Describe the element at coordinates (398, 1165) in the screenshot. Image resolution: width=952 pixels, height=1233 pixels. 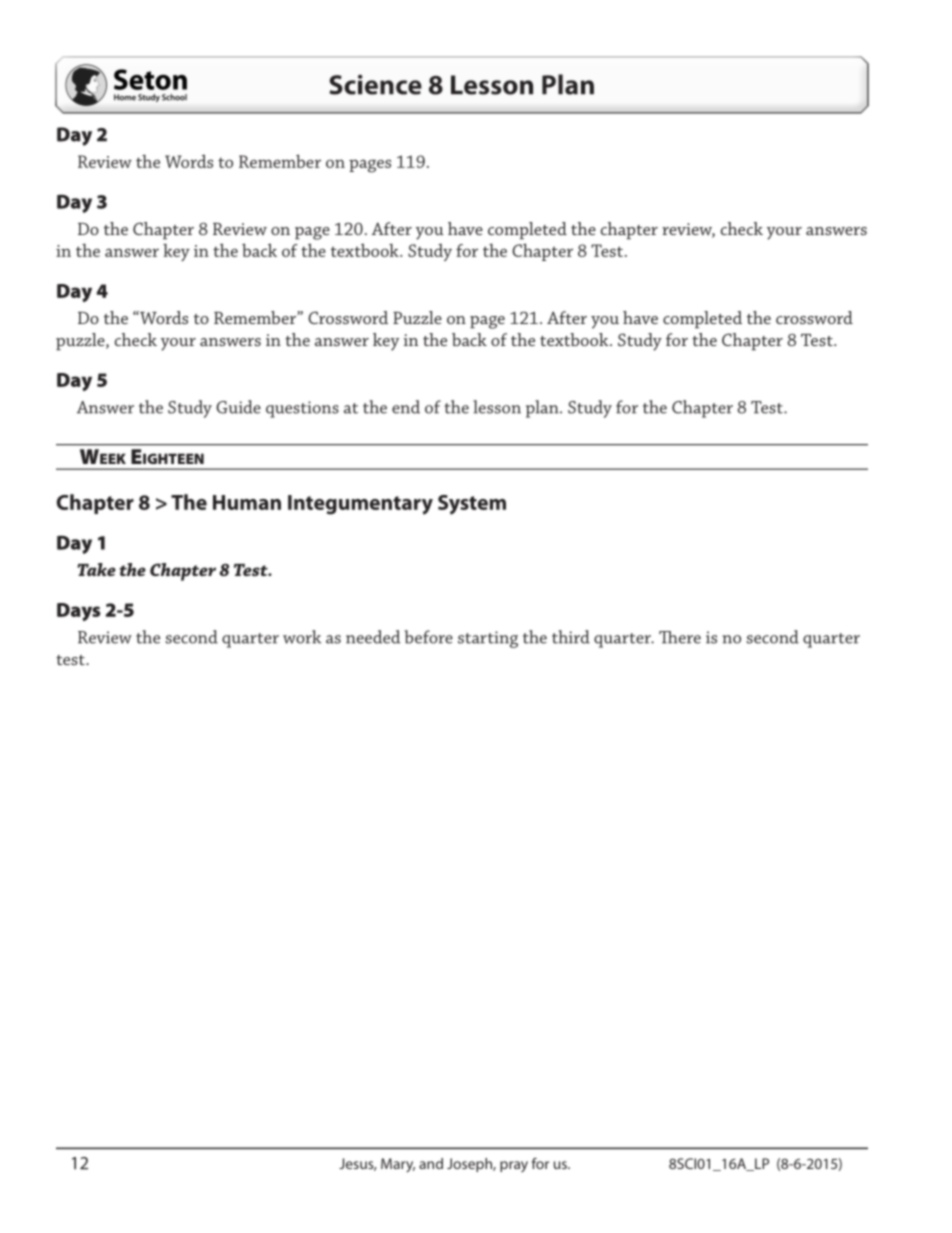
I see `Mary` at that location.
